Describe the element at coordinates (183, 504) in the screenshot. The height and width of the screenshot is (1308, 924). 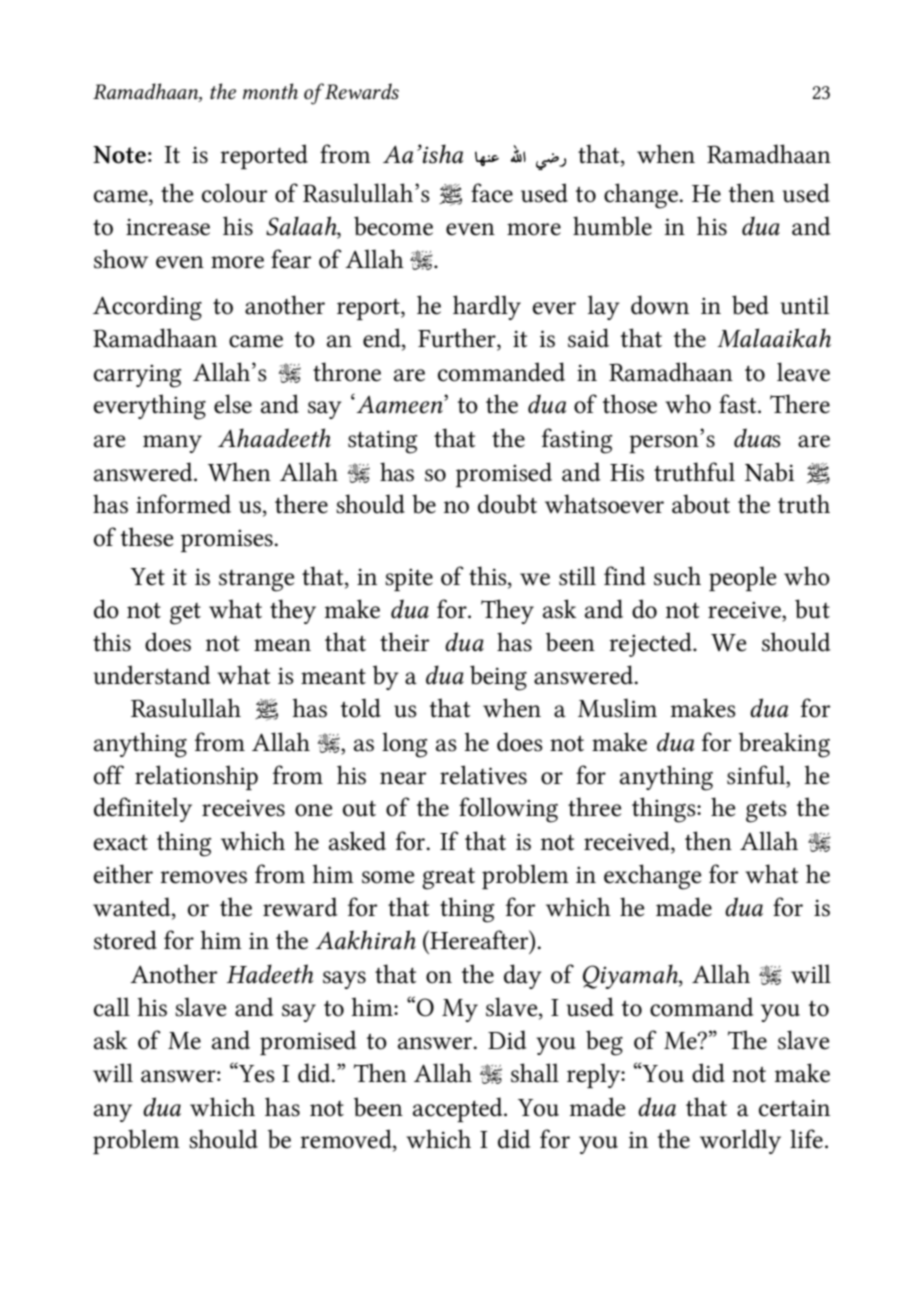
I see `informed` at that location.
